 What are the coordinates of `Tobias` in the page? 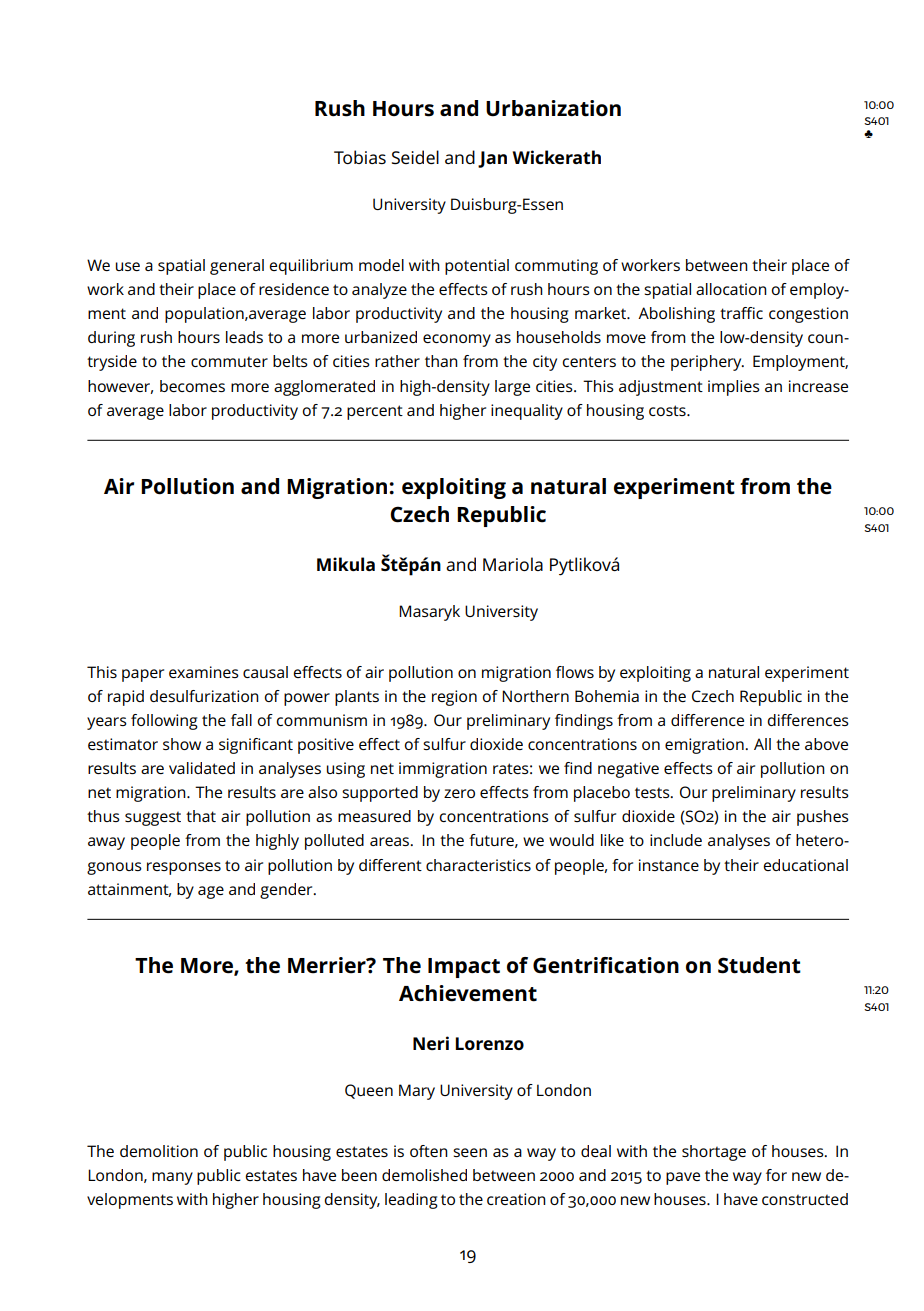 It's located at (360, 157).
